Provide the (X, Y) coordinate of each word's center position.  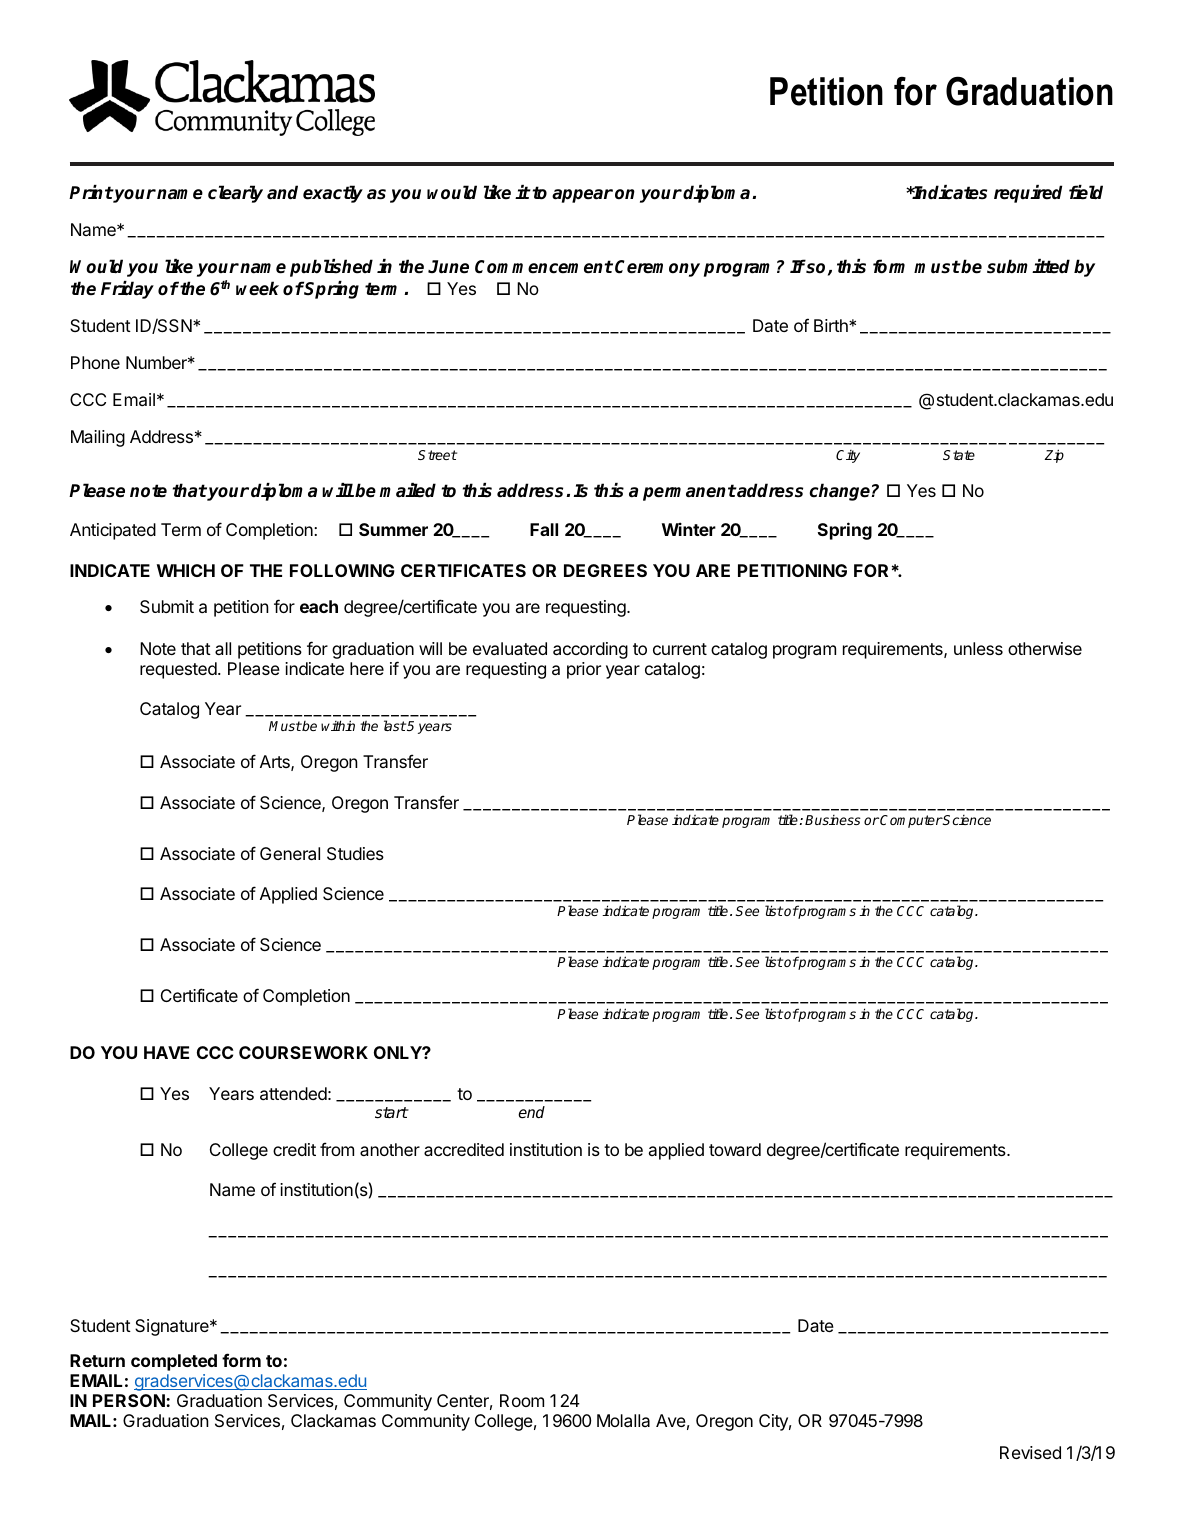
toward (735, 1149)
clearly (235, 194)
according (590, 650)
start (391, 1113)
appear (582, 196)
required (1028, 194)
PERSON (130, 1400)
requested (178, 670)
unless (978, 648)
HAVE (166, 1052)
